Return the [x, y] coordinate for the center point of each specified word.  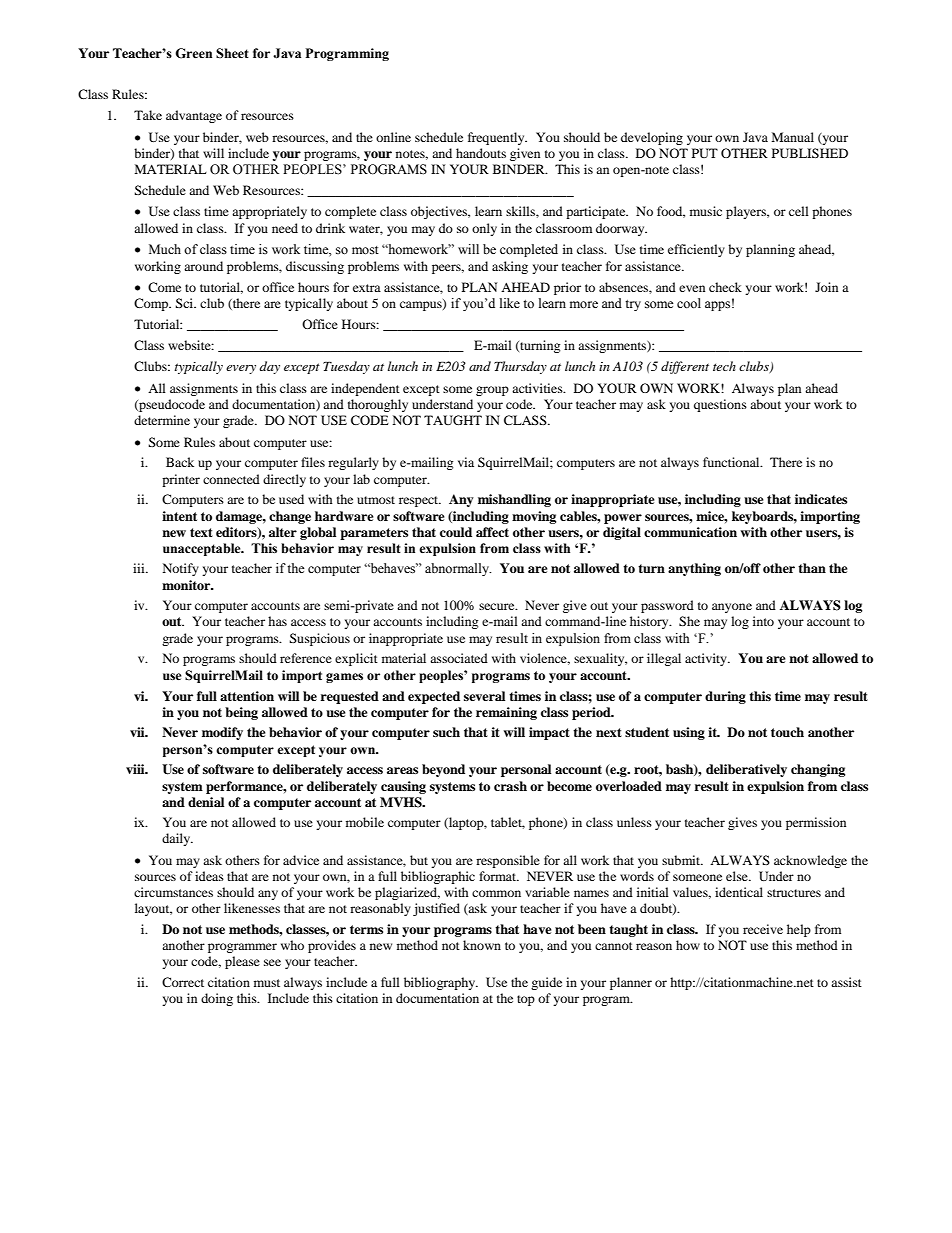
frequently [497, 138]
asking [510, 267]
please [242, 962]
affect [492, 532]
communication [690, 532]
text [201, 532]
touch [787, 732]
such [446, 732]
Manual [793, 137]
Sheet [232, 53]
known [482, 945]
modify [222, 733]
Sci [185, 303]
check [725, 287]
